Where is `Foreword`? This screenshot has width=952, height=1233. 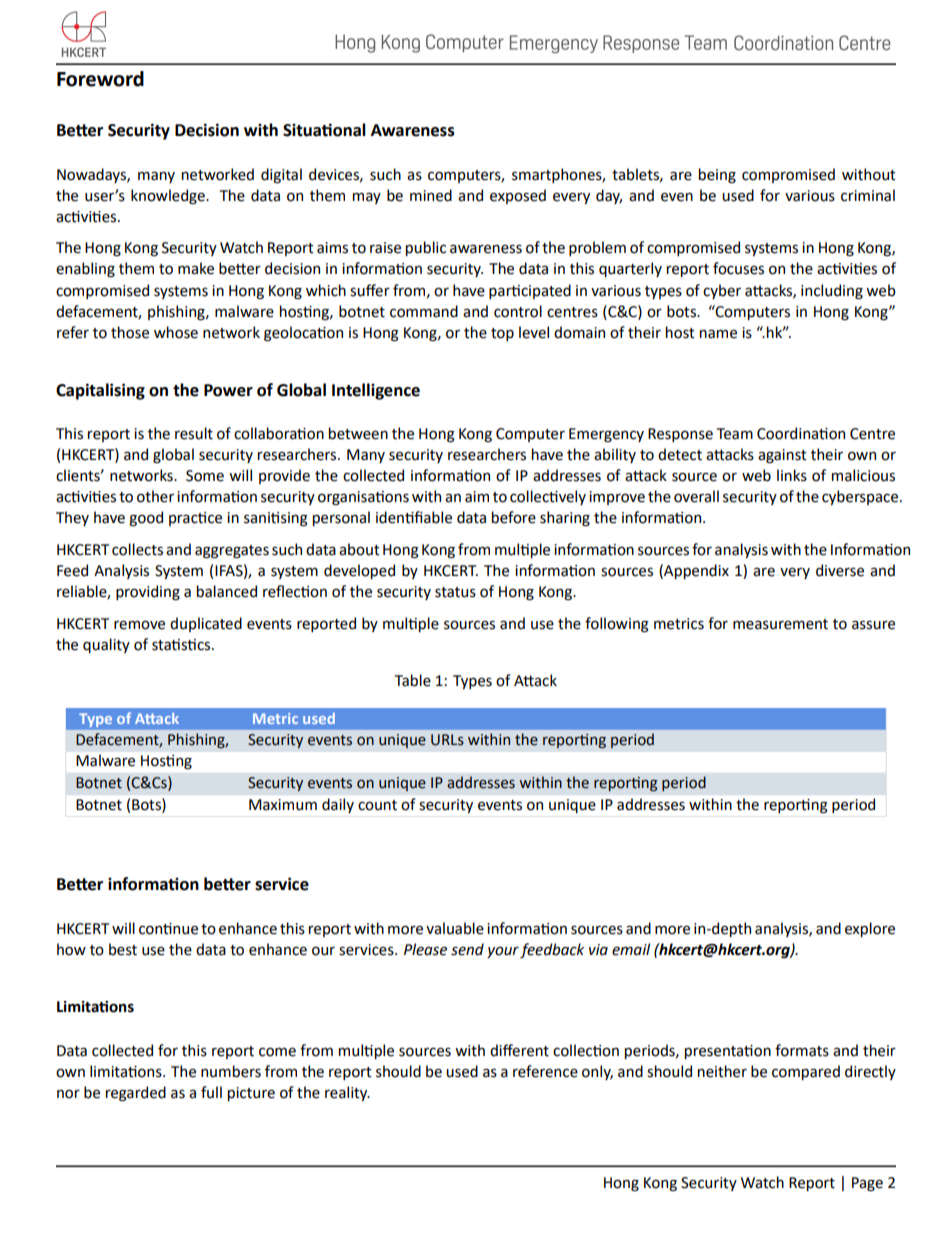
Foreword is located at coordinates (100, 79).
